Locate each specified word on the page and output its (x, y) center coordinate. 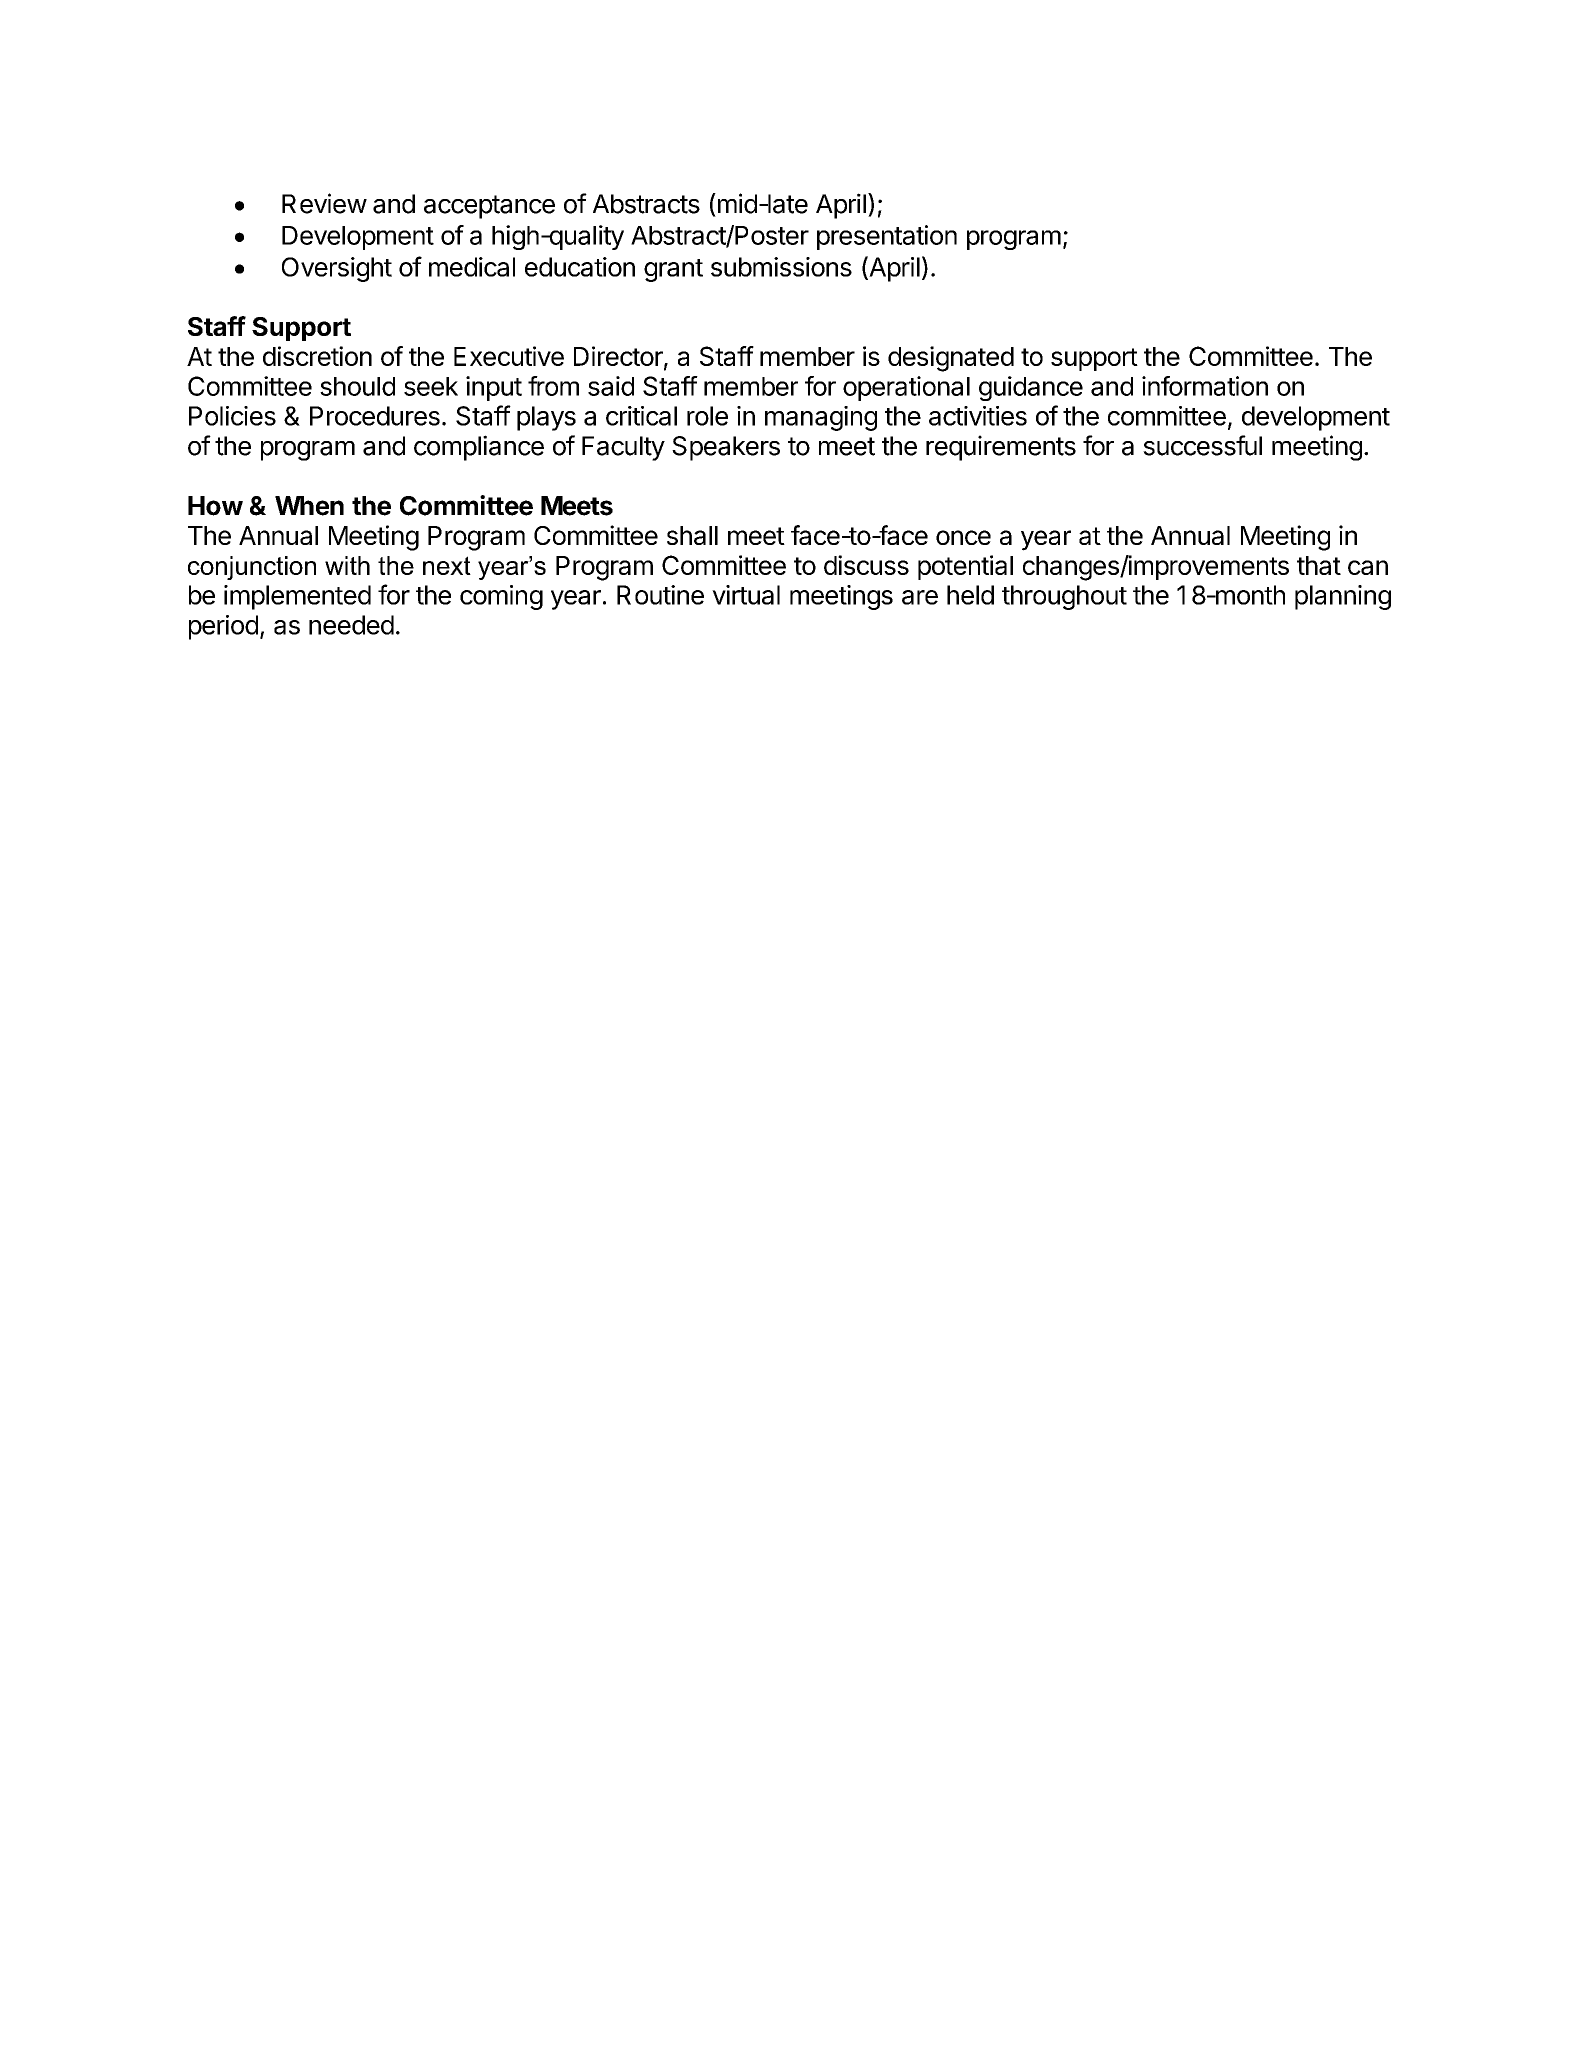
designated (951, 359)
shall (692, 535)
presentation (887, 237)
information (1205, 386)
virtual (746, 595)
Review (324, 203)
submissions (781, 267)
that (1319, 565)
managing (821, 418)
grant (673, 270)
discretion (317, 356)
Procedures (375, 416)
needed (351, 625)
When (309, 506)
